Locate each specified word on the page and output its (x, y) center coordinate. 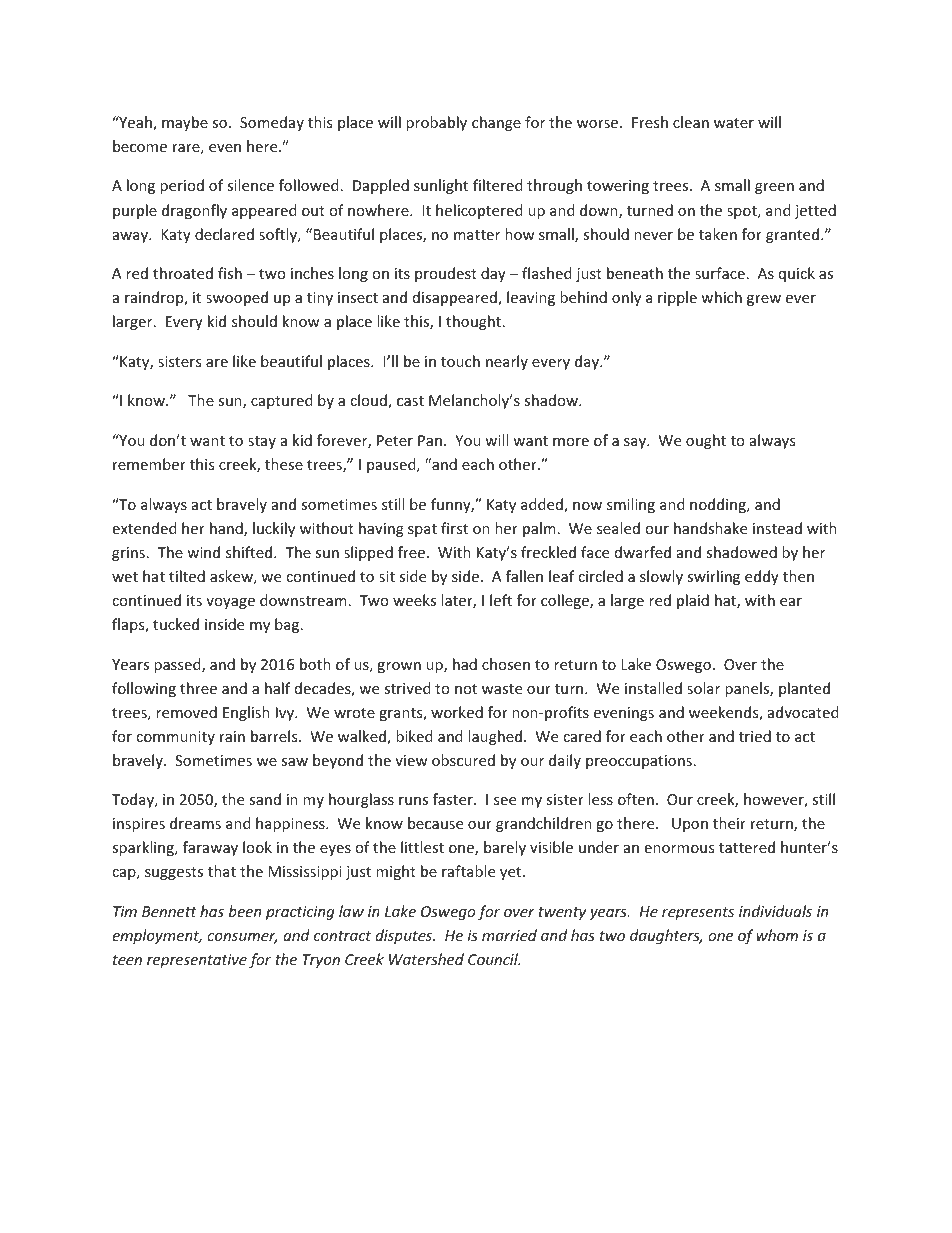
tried (755, 736)
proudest (446, 274)
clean (691, 122)
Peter (395, 440)
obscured (463, 760)
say (636, 443)
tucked (176, 624)
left (501, 600)
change (496, 123)
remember (149, 464)
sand (265, 799)
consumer (242, 938)
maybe (185, 123)
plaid (693, 601)
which (721, 297)
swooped (237, 298)
